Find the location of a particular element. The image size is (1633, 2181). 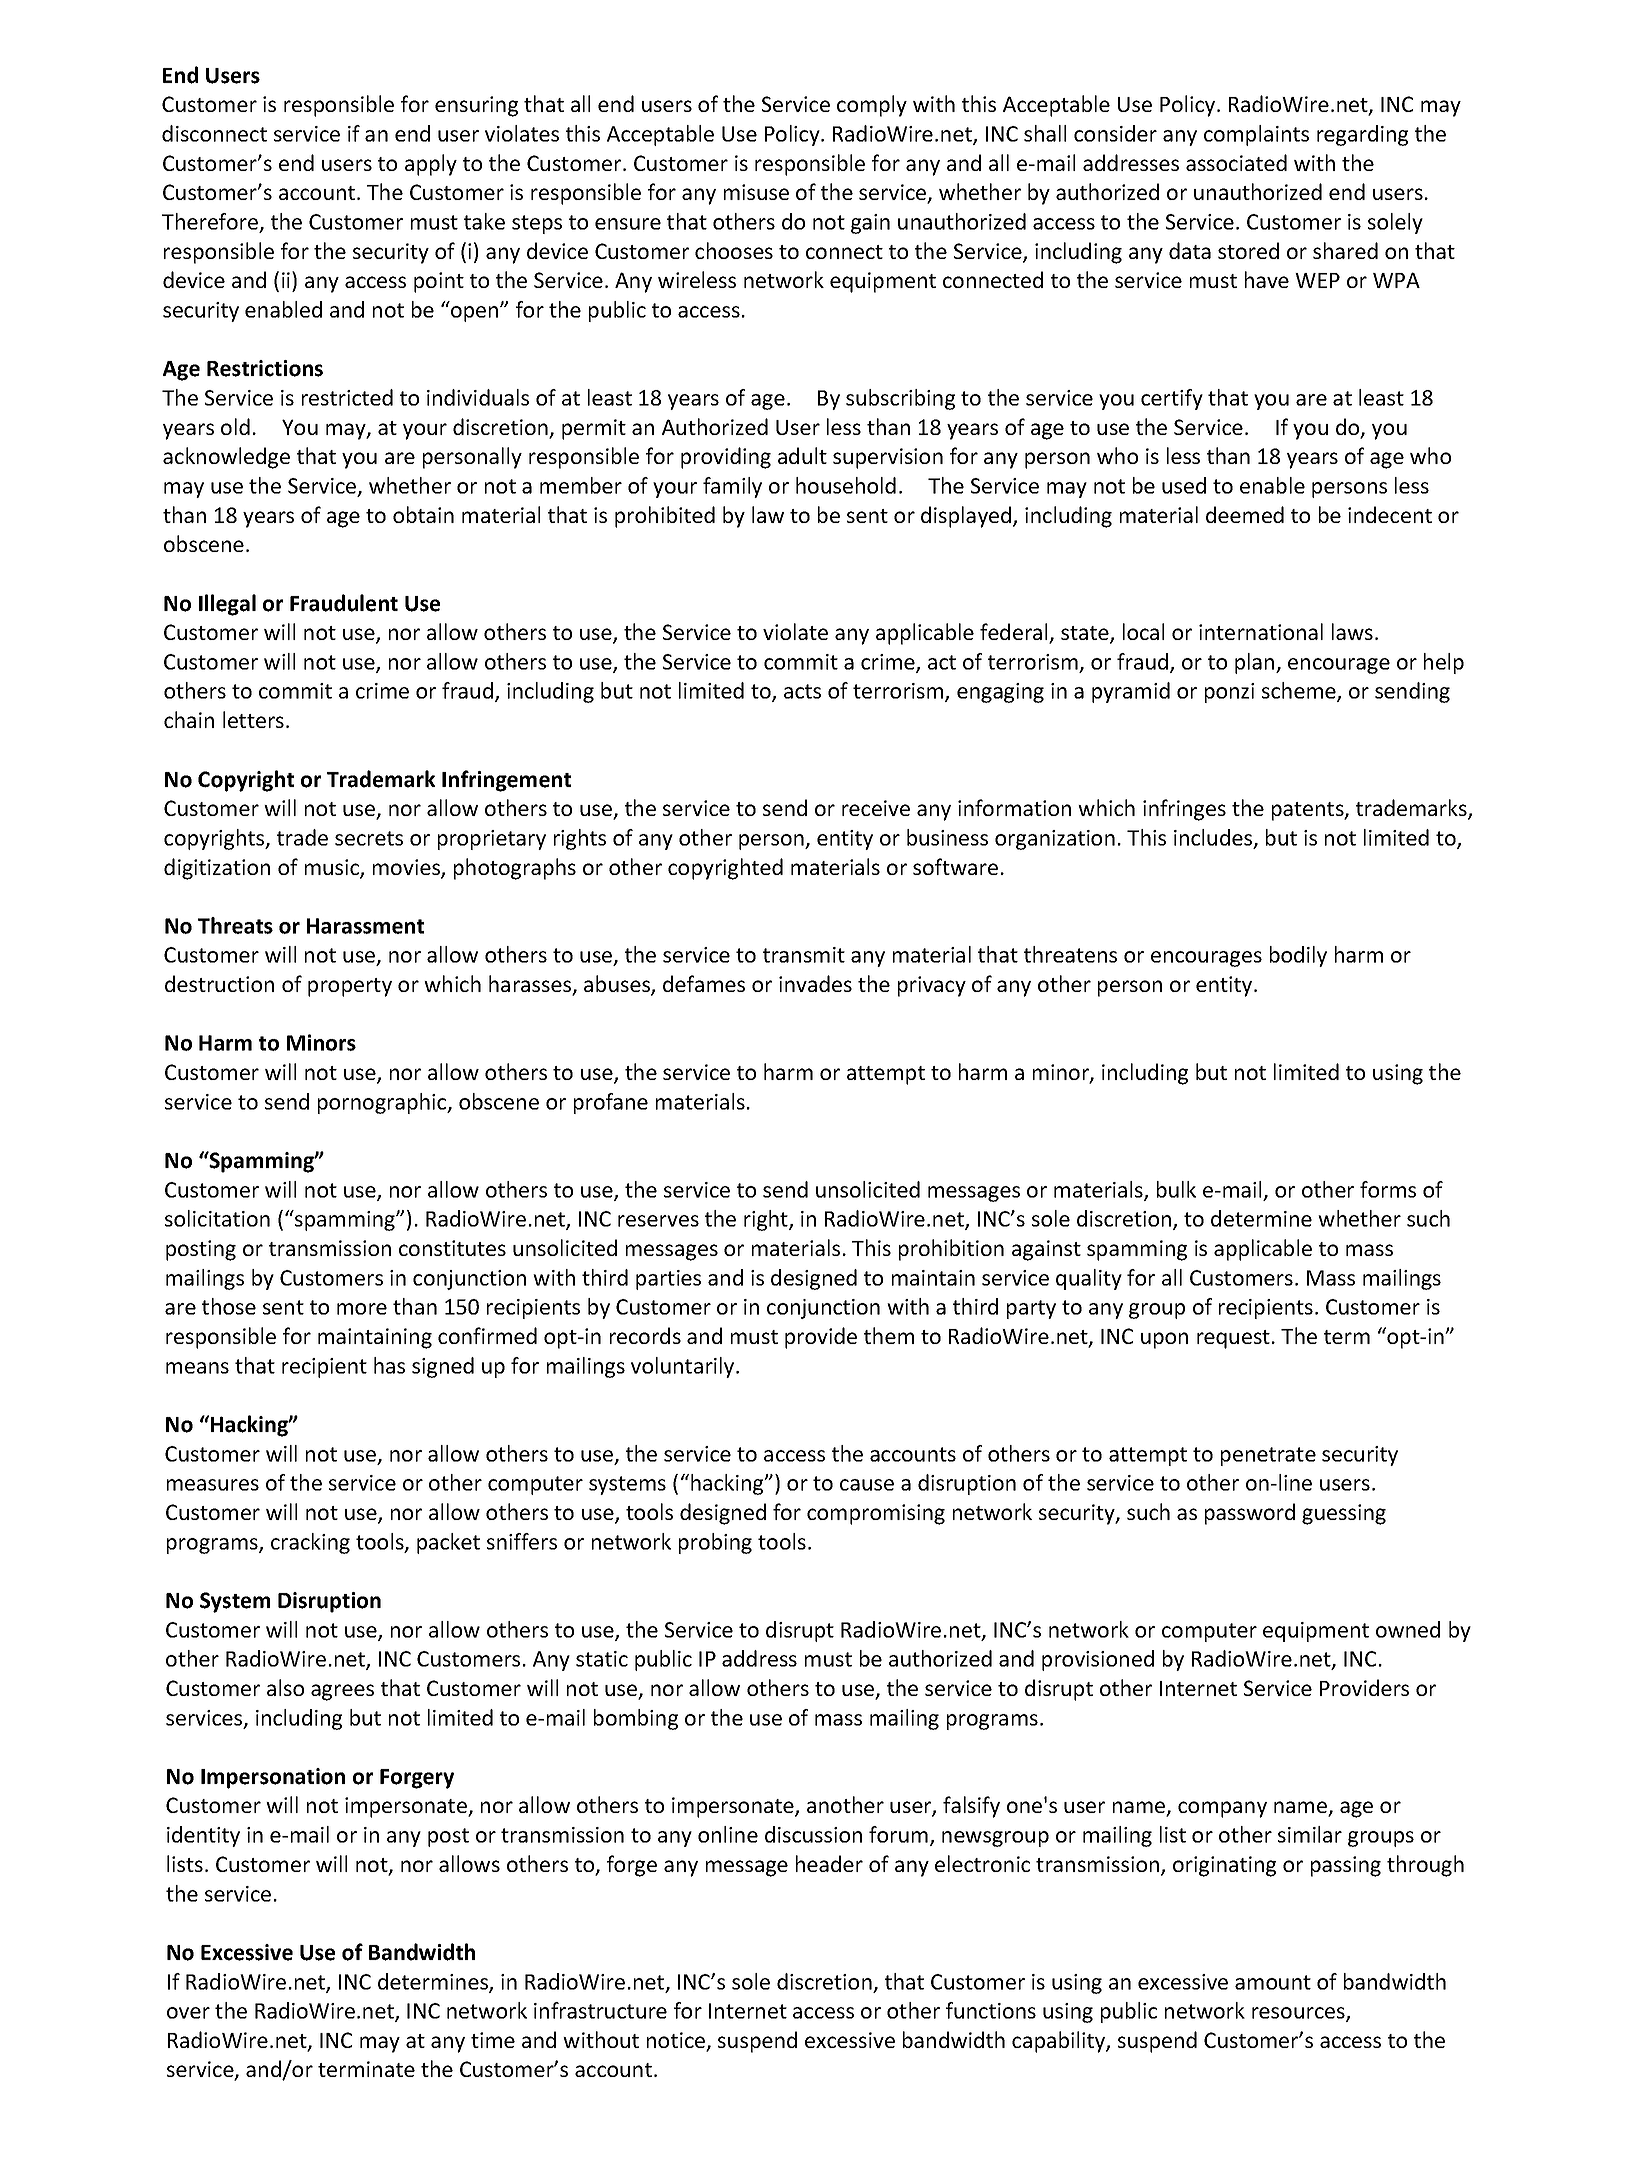

pornographic is located at coordinates (383, 1103).
